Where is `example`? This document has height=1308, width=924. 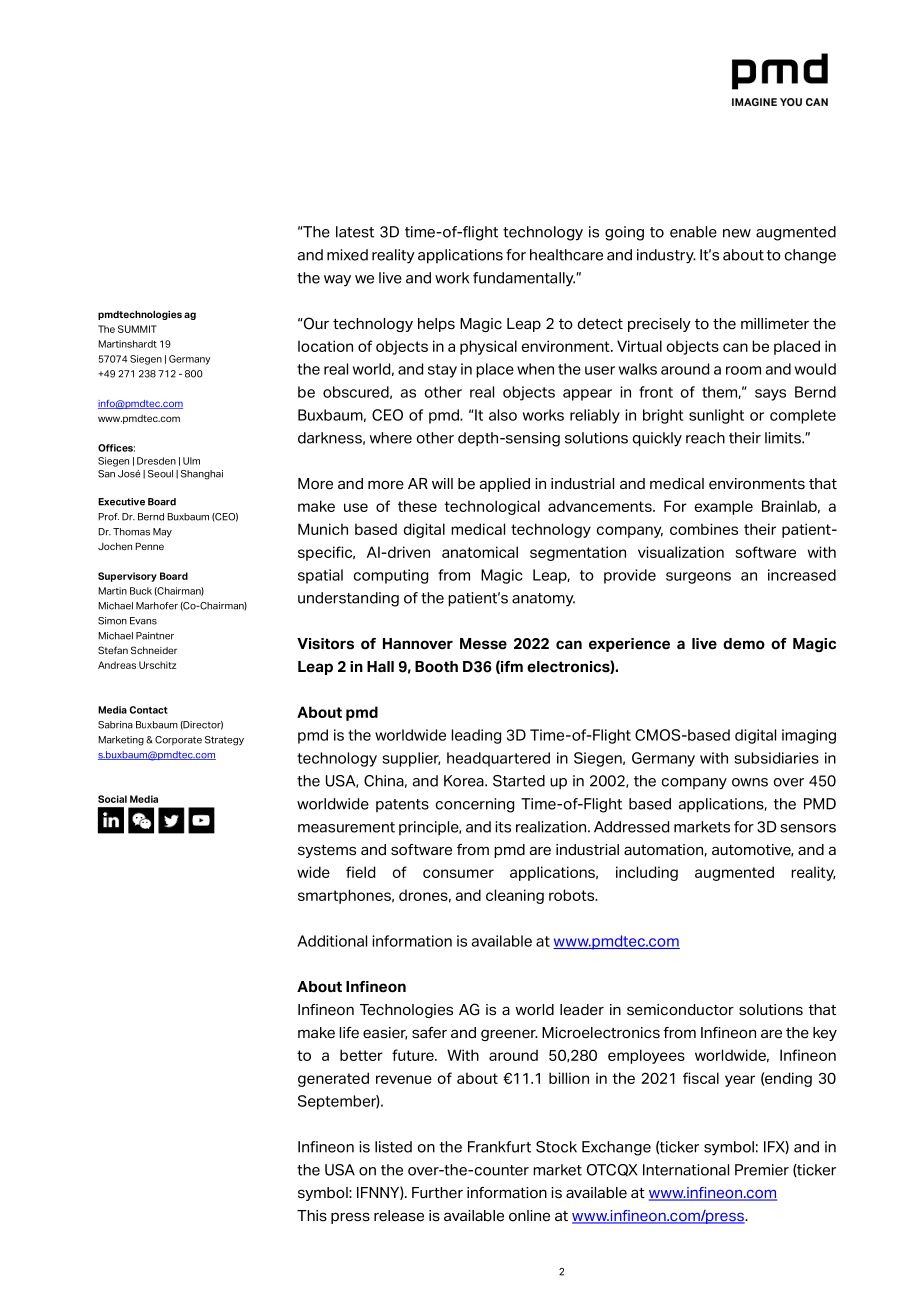
example is located at coordinates (723, 507).
